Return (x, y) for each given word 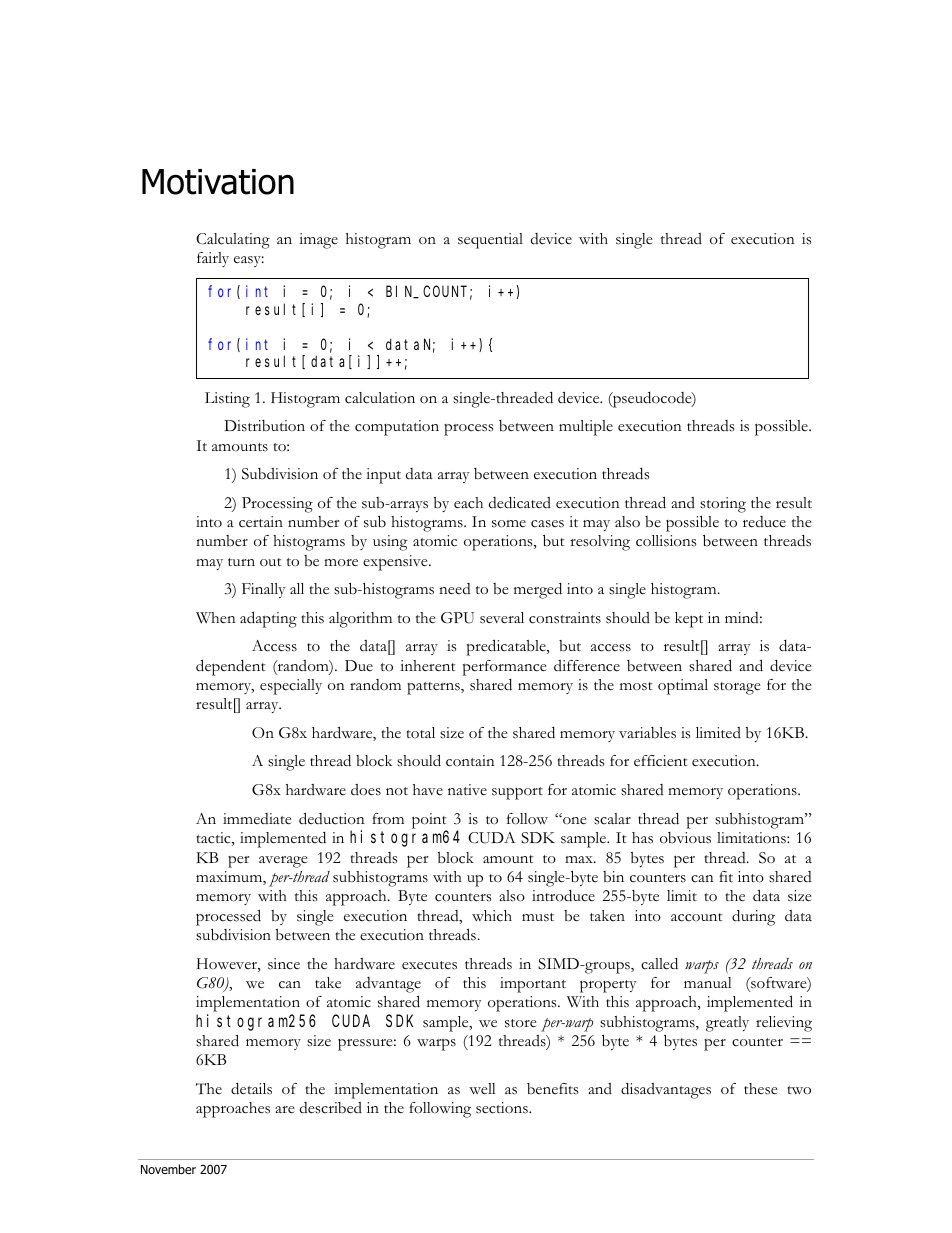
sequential (490, 241)
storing (723, 505)
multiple (586, 428)
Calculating (233, 241)
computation (397, 428)
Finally (263, 590)
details (251, 1089)
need (455, 589)
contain (470, 761)
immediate (257, 819)
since (284, 964)
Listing (227, 400)
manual (708, 982)
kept (689, 620)
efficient (661, 761)
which (492, 916)
